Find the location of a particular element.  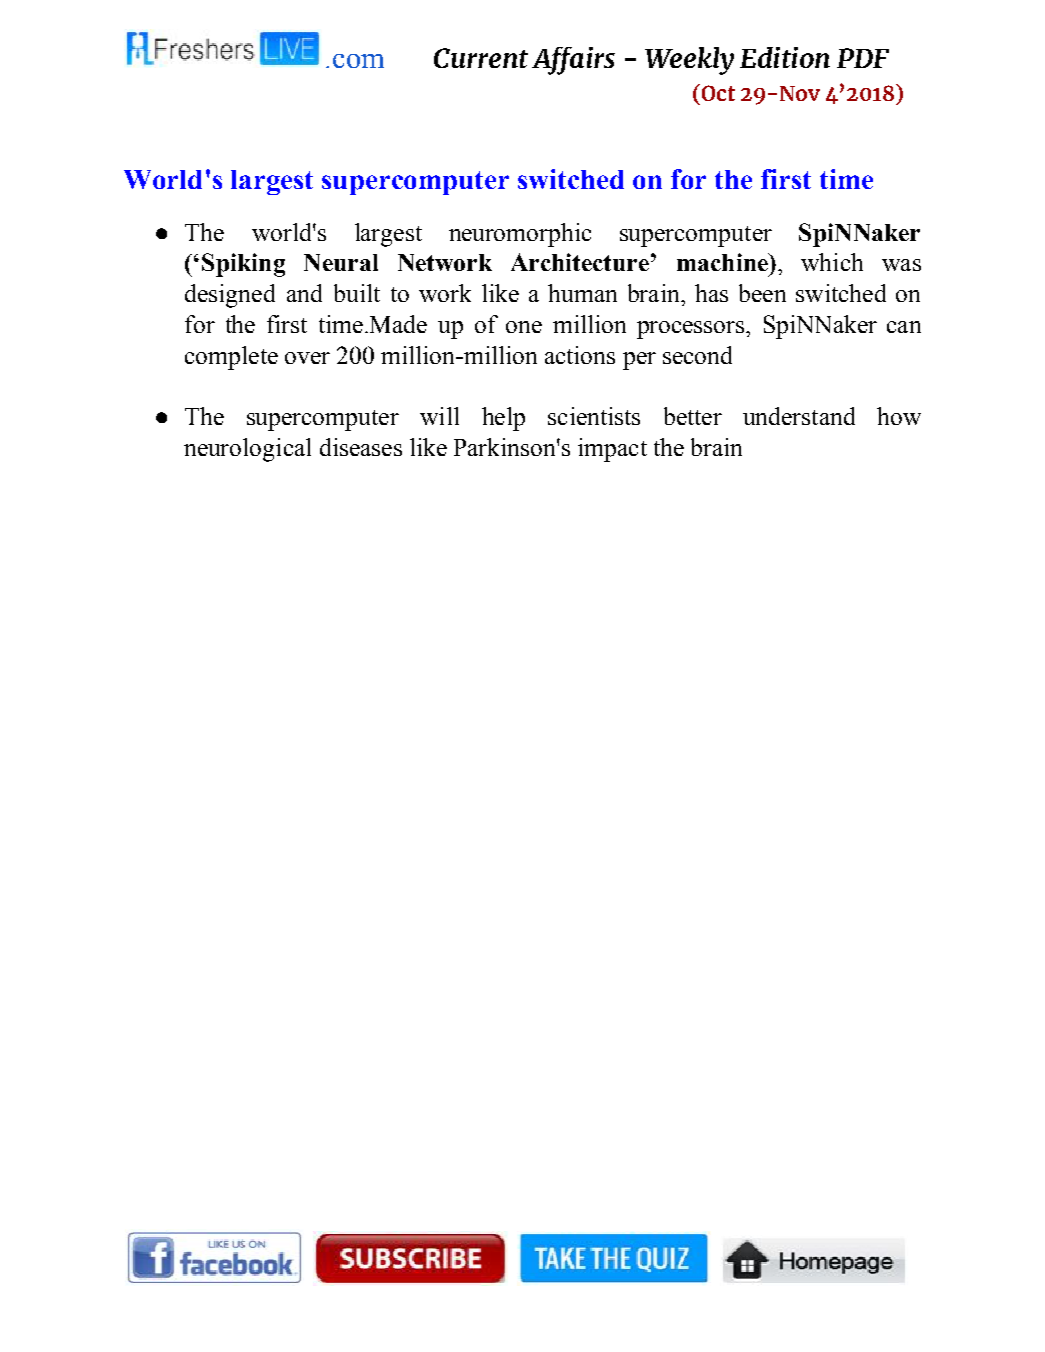

Affairs is located at coordinates (573, 61).
